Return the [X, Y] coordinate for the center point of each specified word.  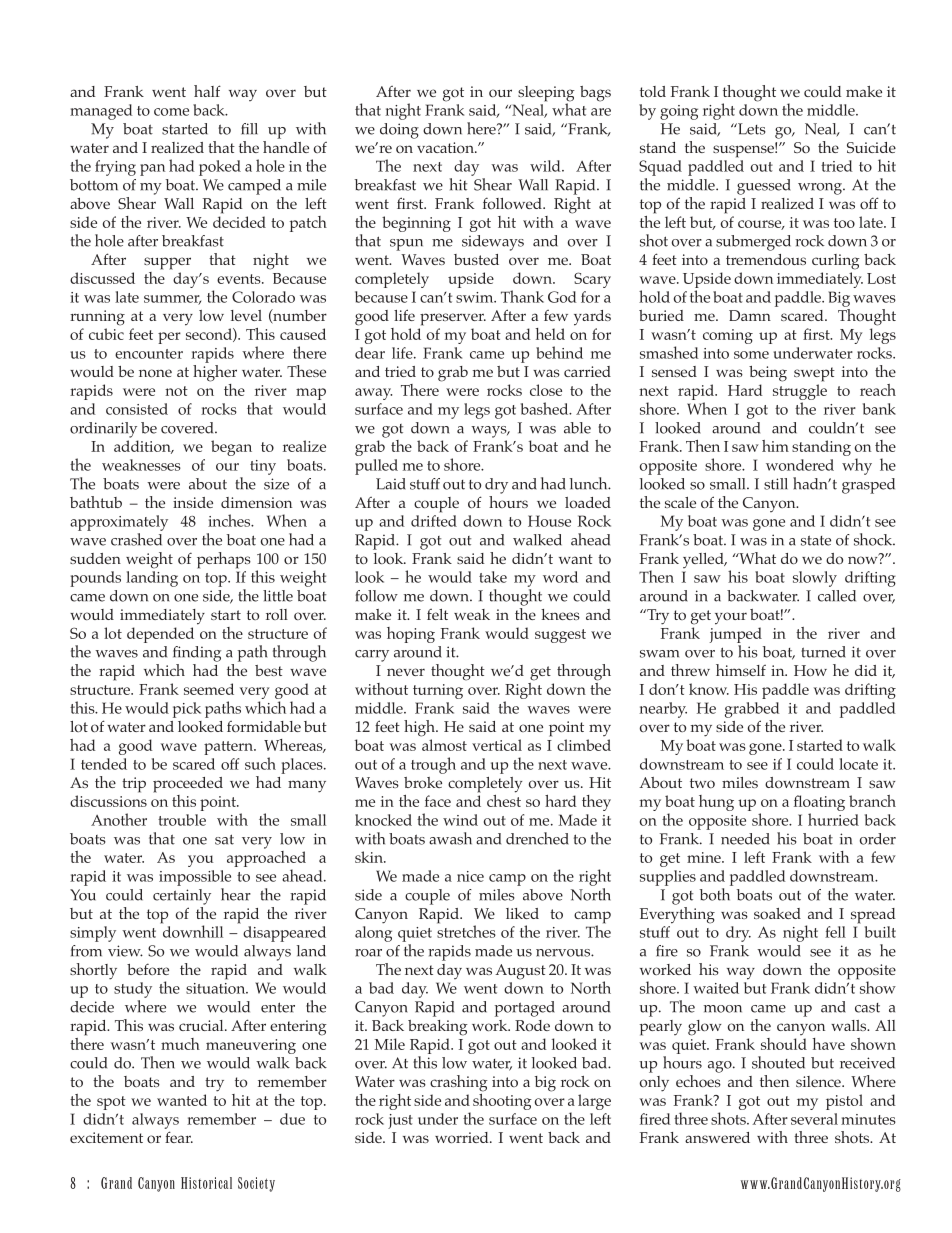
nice [470, 876]
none [155, 373]
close [546, 390]
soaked [777, 913]
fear [179, 1137]
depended [160, 635]
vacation [446, 147]
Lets [751, 129]
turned [823, 652]
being [768, 374]
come [171, 112]
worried [463, 1137]
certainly [182, 897]
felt [437, 614]
